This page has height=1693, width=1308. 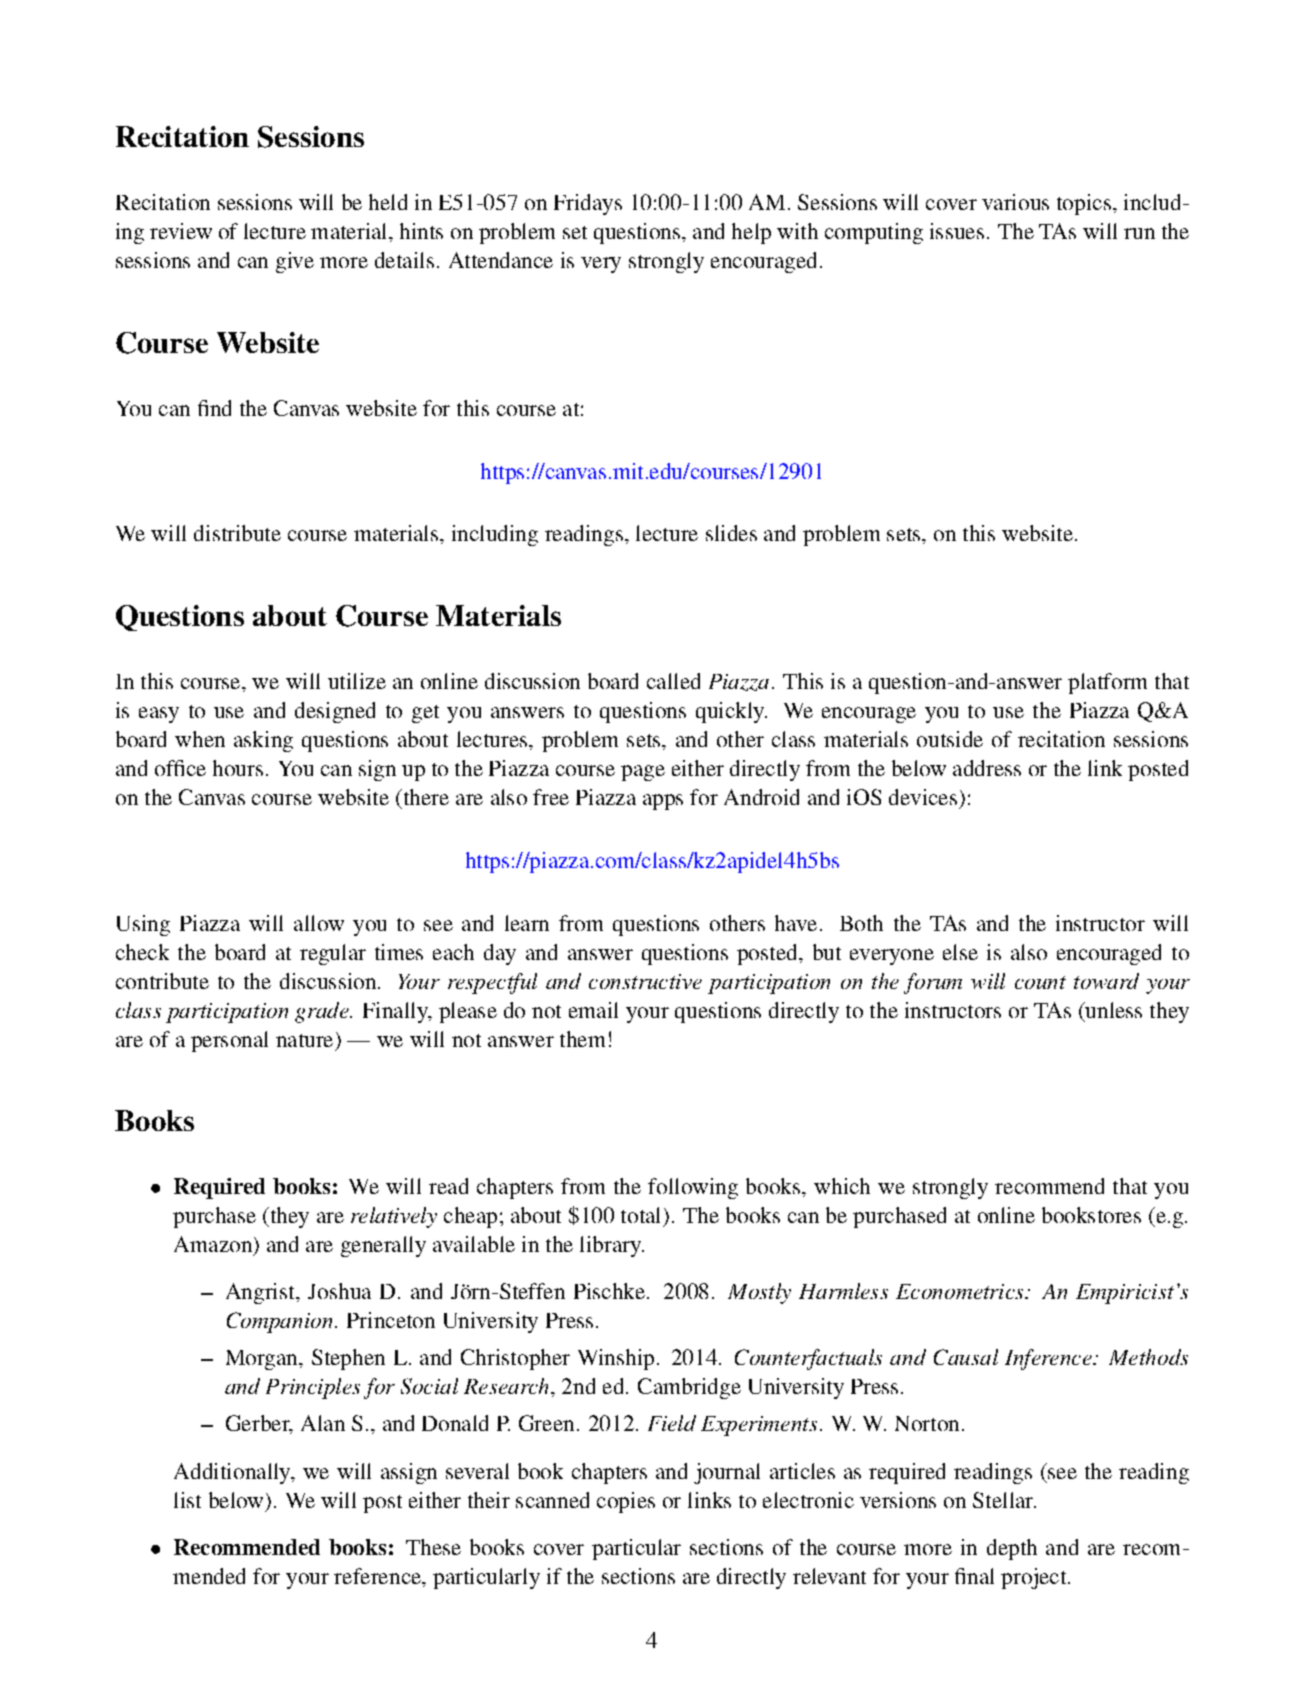 What do you see at coordinates (987, 768) in the page?
I see `address` at bounding box center [987, 768].
